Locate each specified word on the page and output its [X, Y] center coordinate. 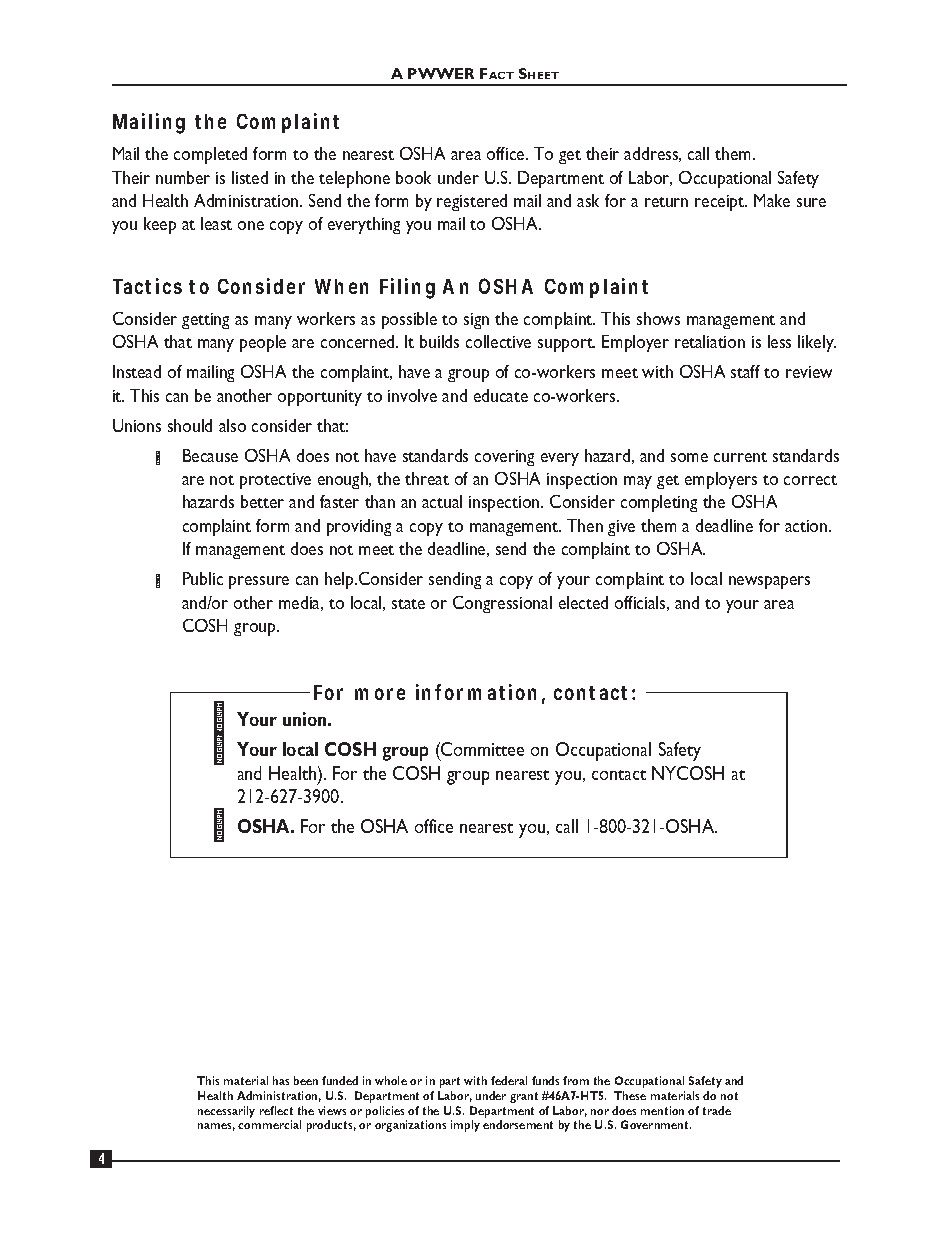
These [630, 1095]
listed [250, 177]
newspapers [769, 582]
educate [501, 395]
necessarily [226, 1112]
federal [509, 1080]
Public [203, 578]
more [380, 694]
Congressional [502, 604]
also [232, 425]
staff [745, 371]
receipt [721, 203]
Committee [481, 749]
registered [472, 202]
